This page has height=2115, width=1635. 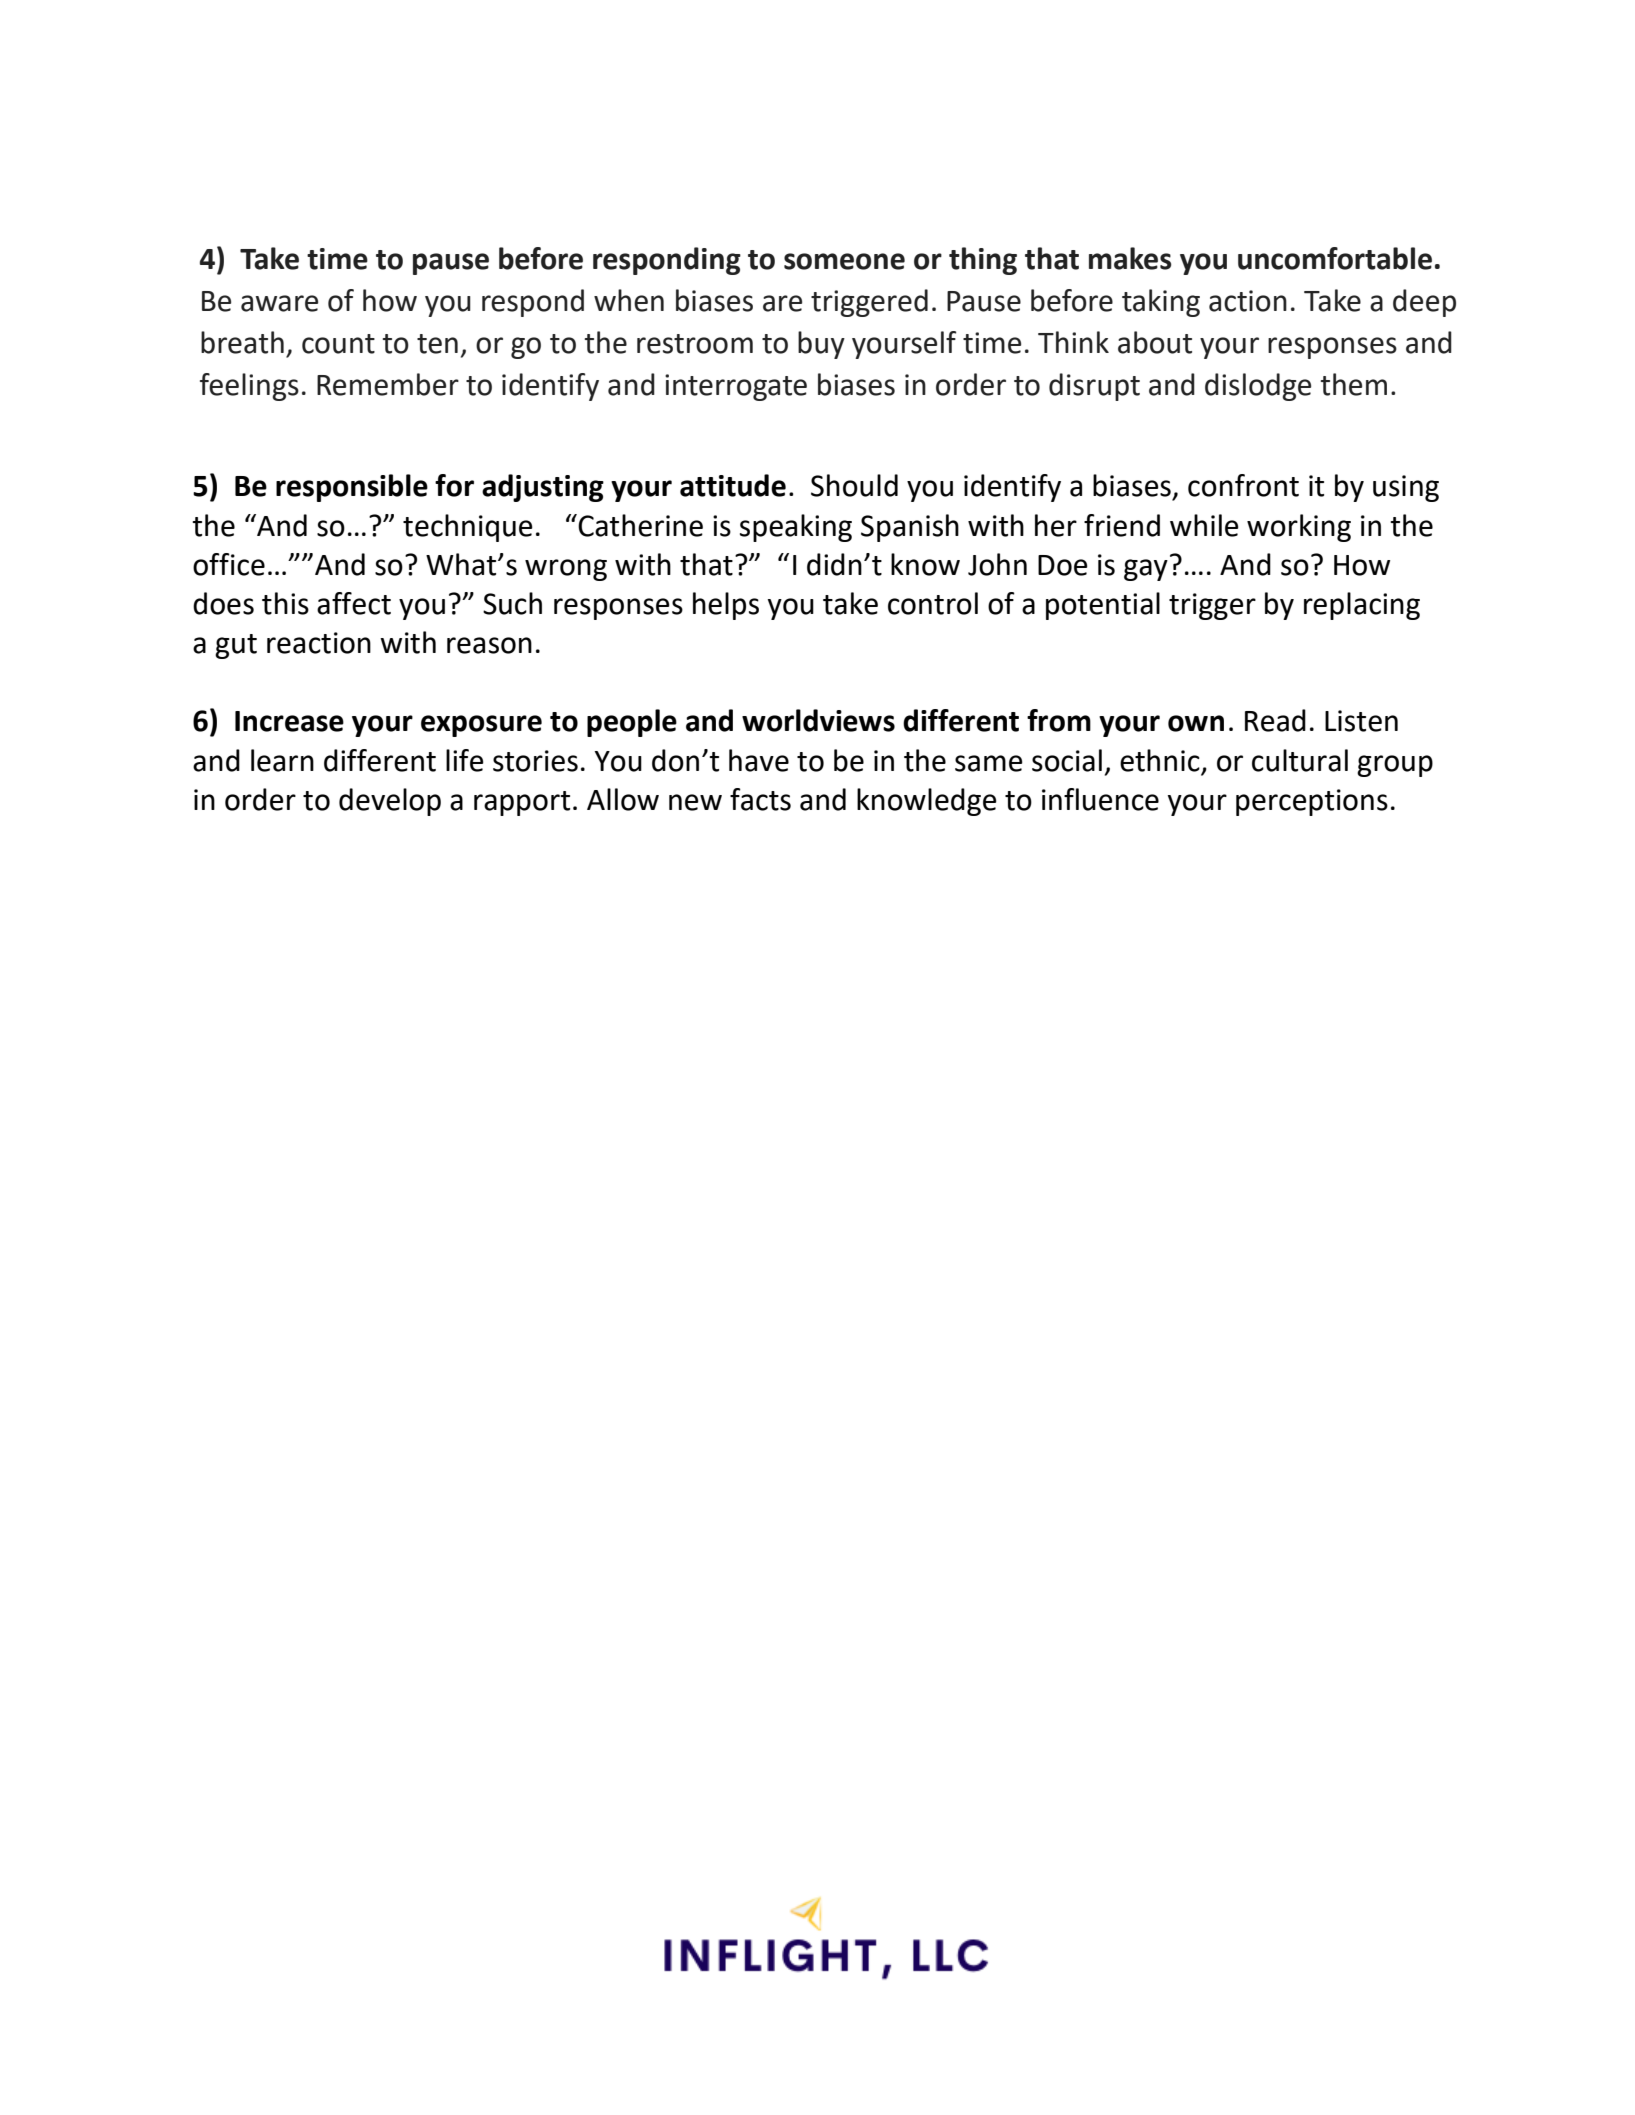 I want to click on someone, so click(x=844, y=261).
